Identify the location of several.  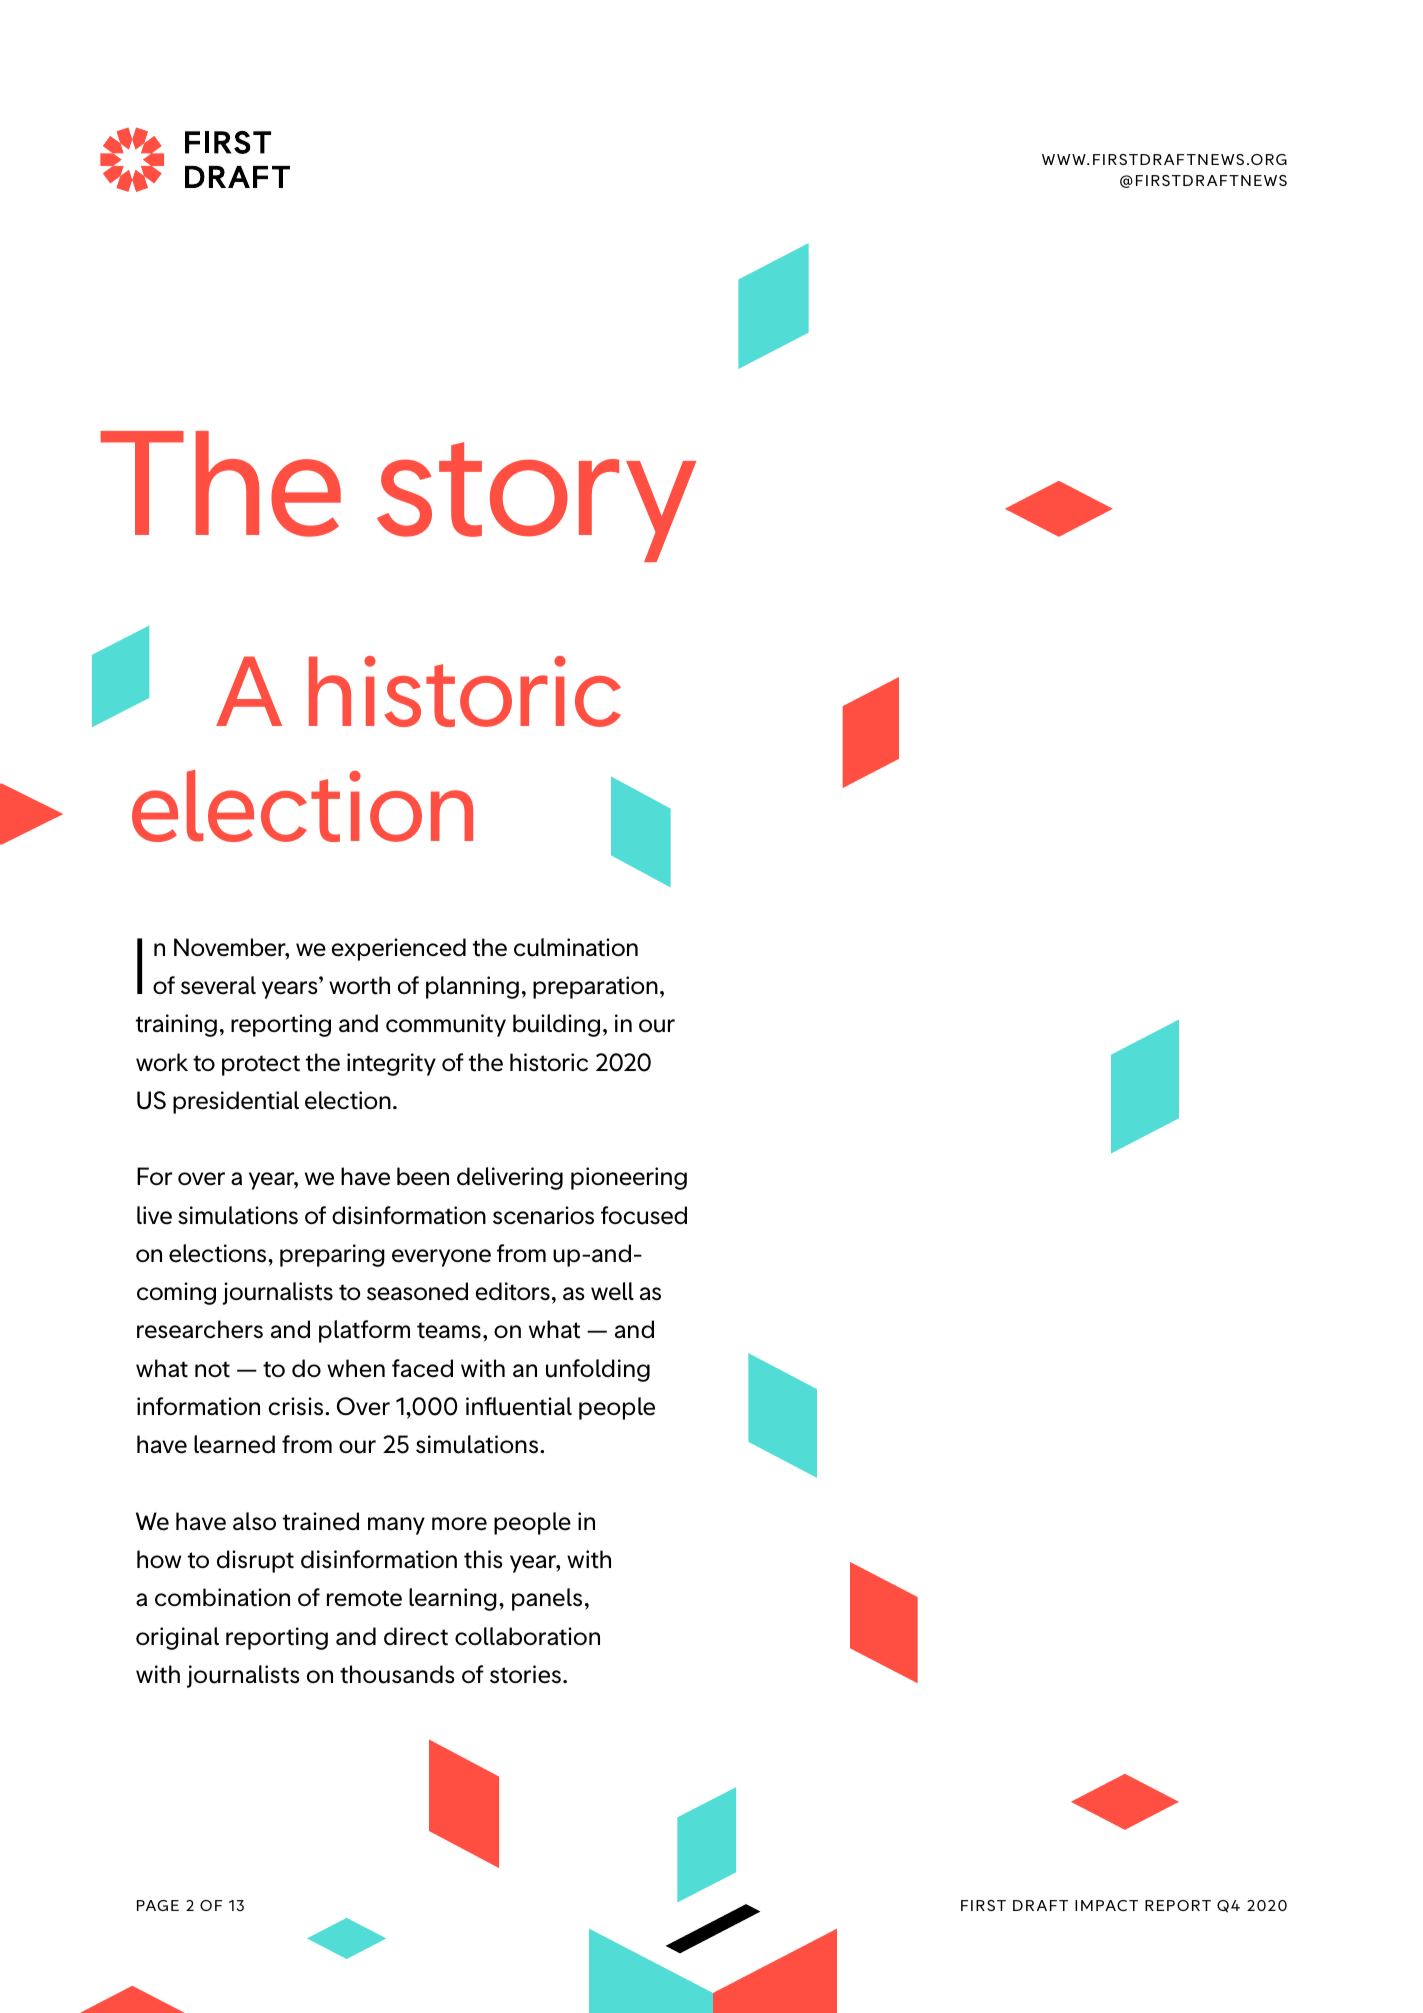
(218, 985).
